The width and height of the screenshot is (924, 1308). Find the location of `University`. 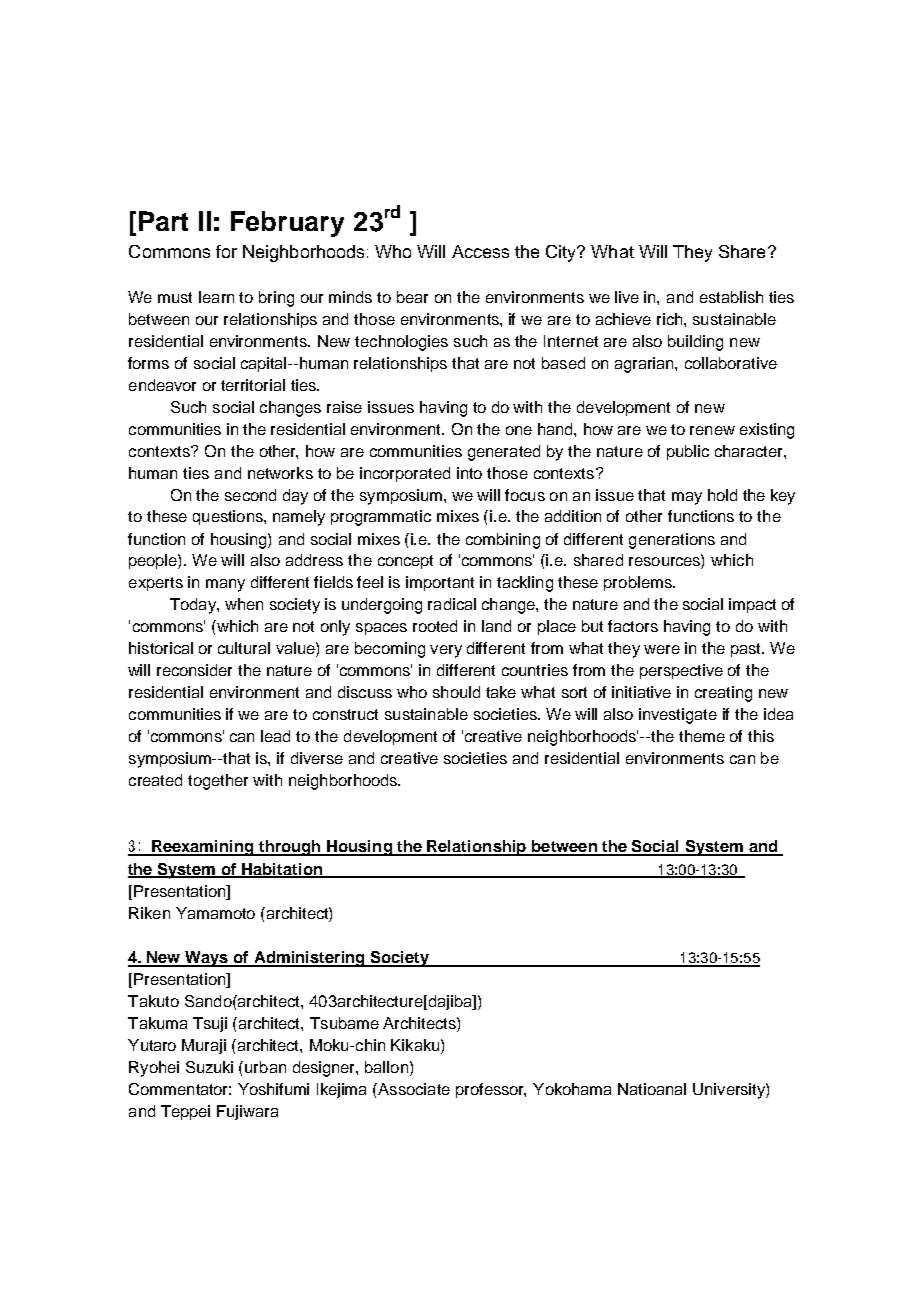

University is located at coordinates (730, 1091).
